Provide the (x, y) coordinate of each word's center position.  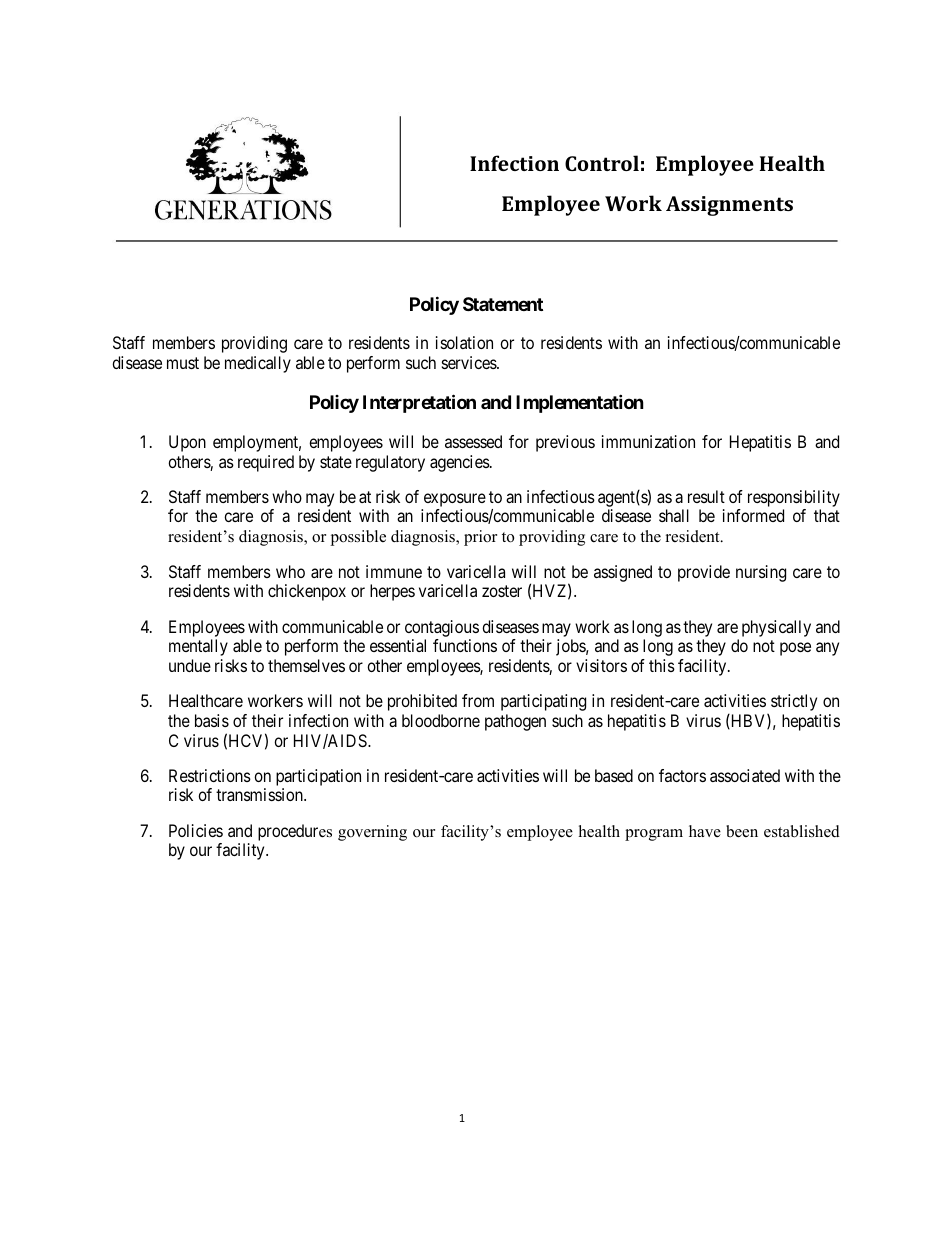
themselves (306, 665)
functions (465, 645)
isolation (464, 342)
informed (753, 515)
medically (258, 364)
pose (795, 649)
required (266, 463)
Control (602, 163)
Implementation (580, 403)
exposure (453, 501)
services (470, 362)
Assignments (729, 206)
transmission (260, 794)
